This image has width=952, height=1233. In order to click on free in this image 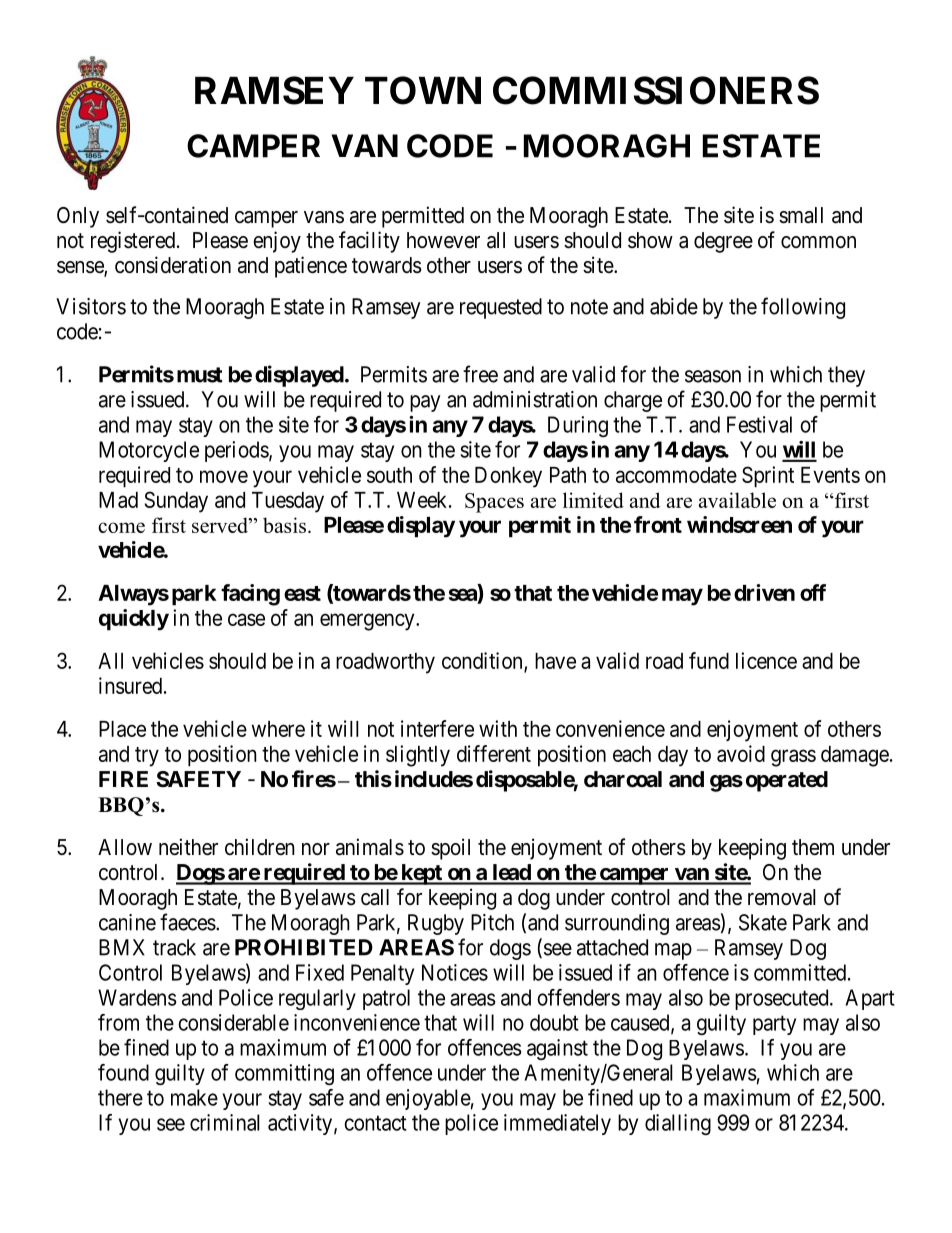, I will do `click(480, 374)`.
